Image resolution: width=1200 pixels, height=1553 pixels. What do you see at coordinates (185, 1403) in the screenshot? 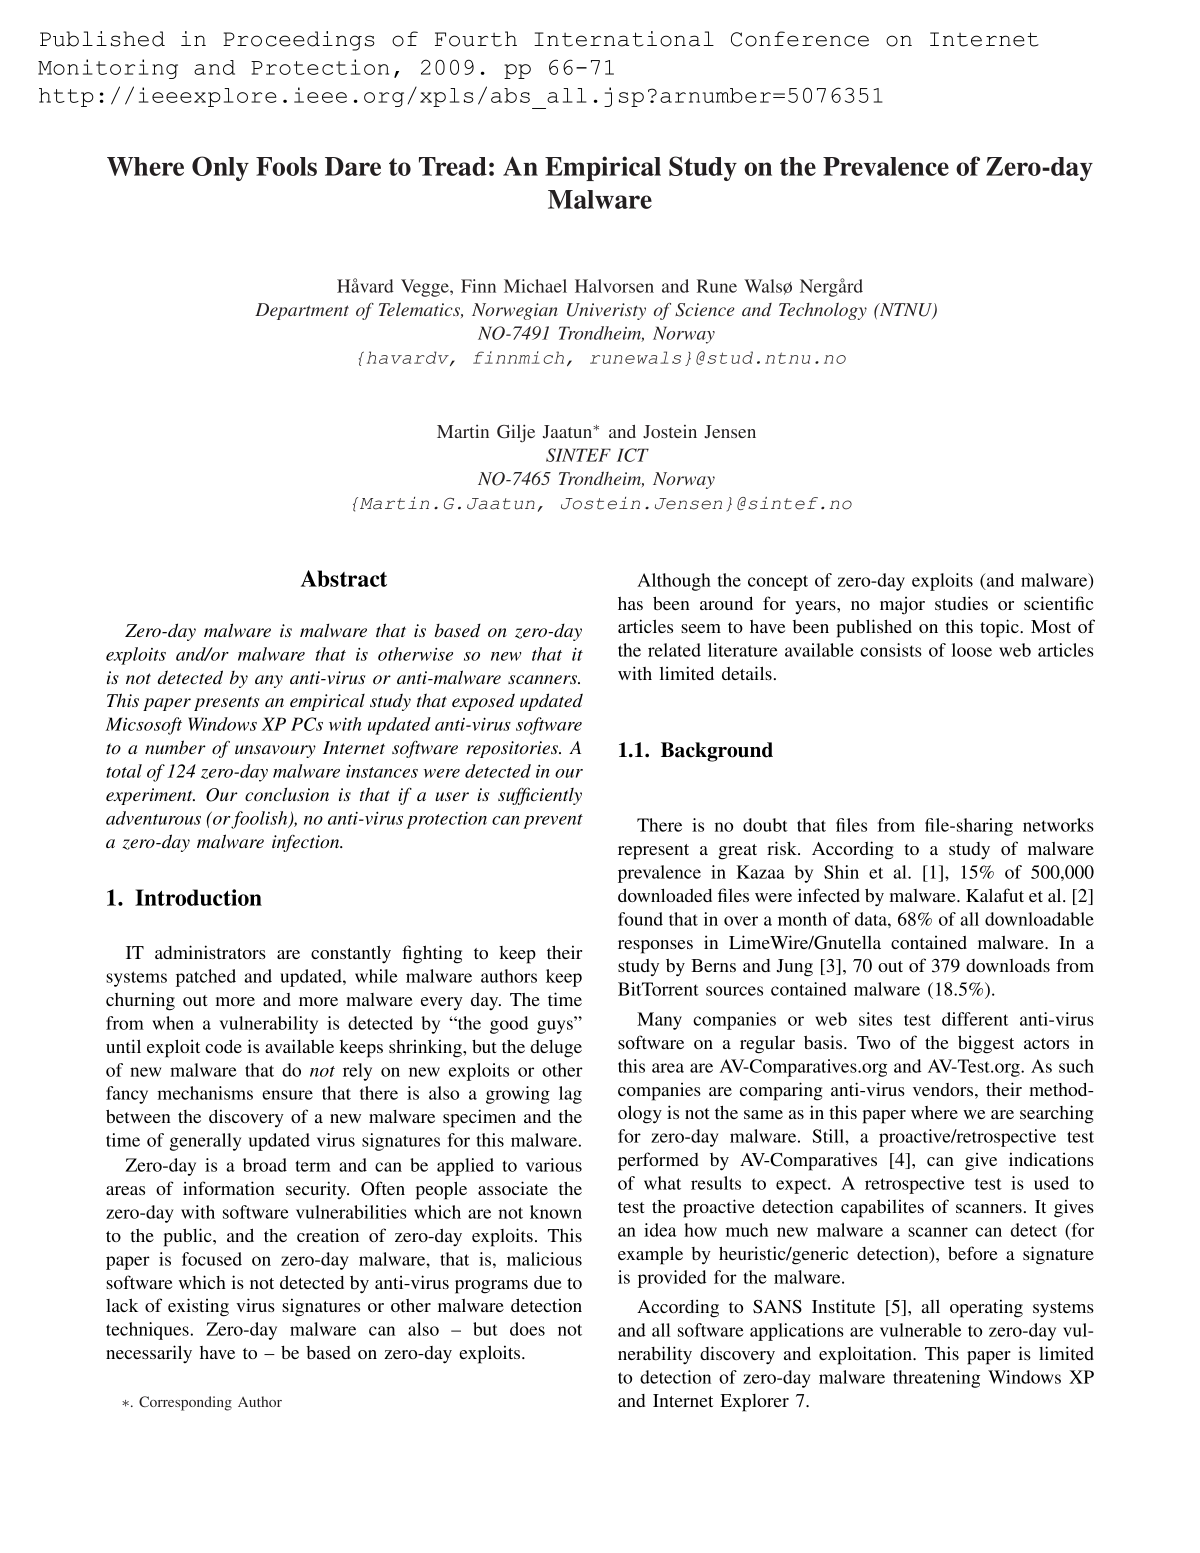
I see `Corresponding` at bounding box center [185, 1403].
